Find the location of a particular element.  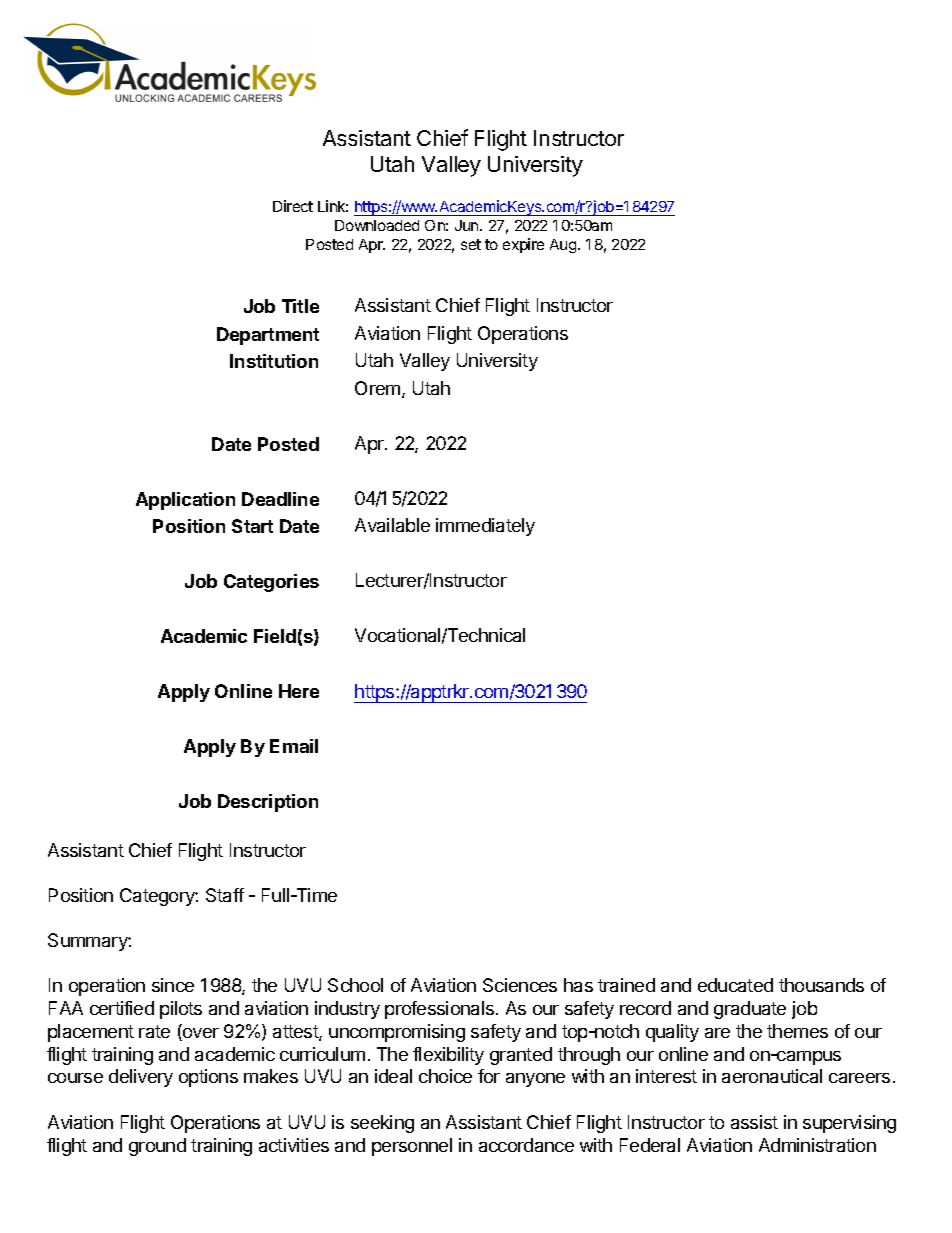

immediately is located at coordinates (485, 527).
